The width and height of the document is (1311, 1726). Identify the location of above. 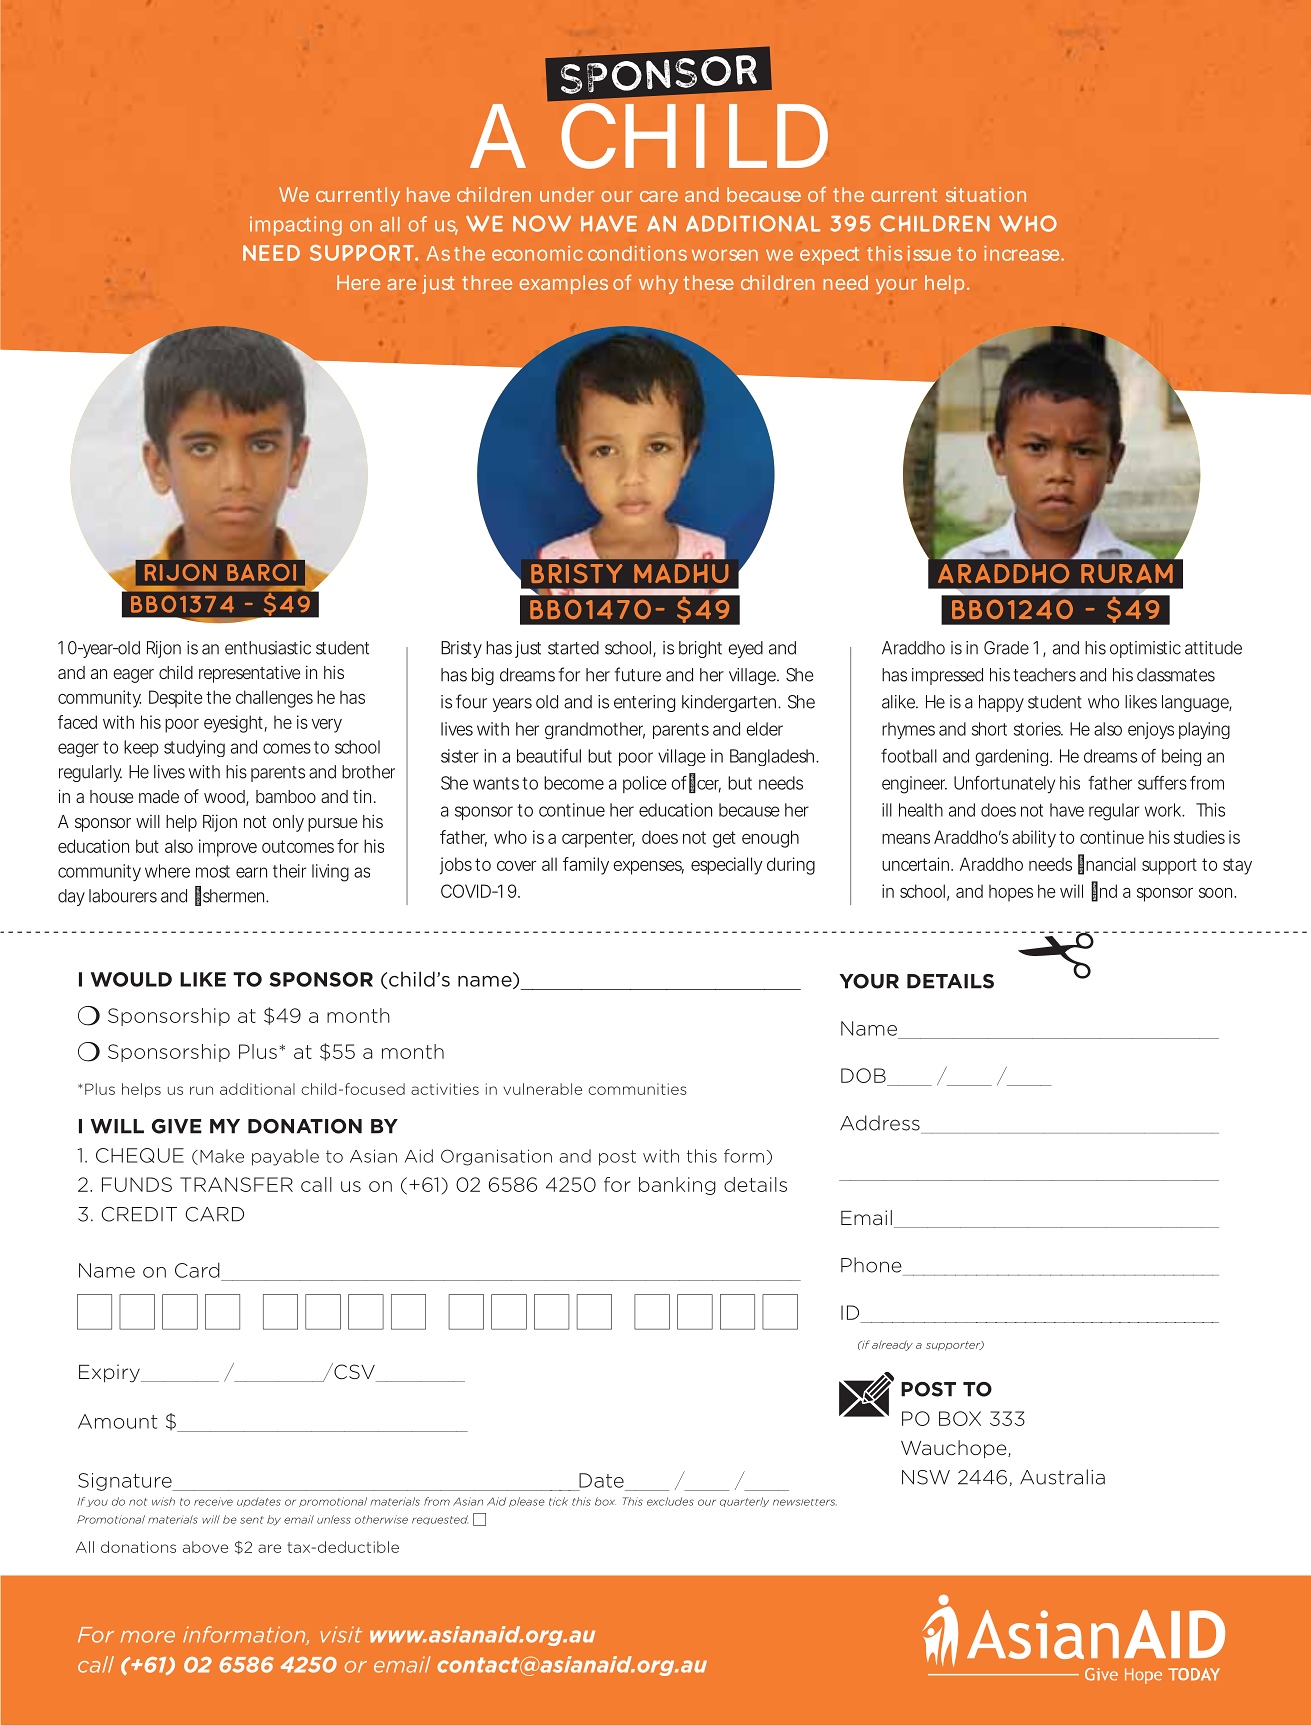
(205, 1547).
